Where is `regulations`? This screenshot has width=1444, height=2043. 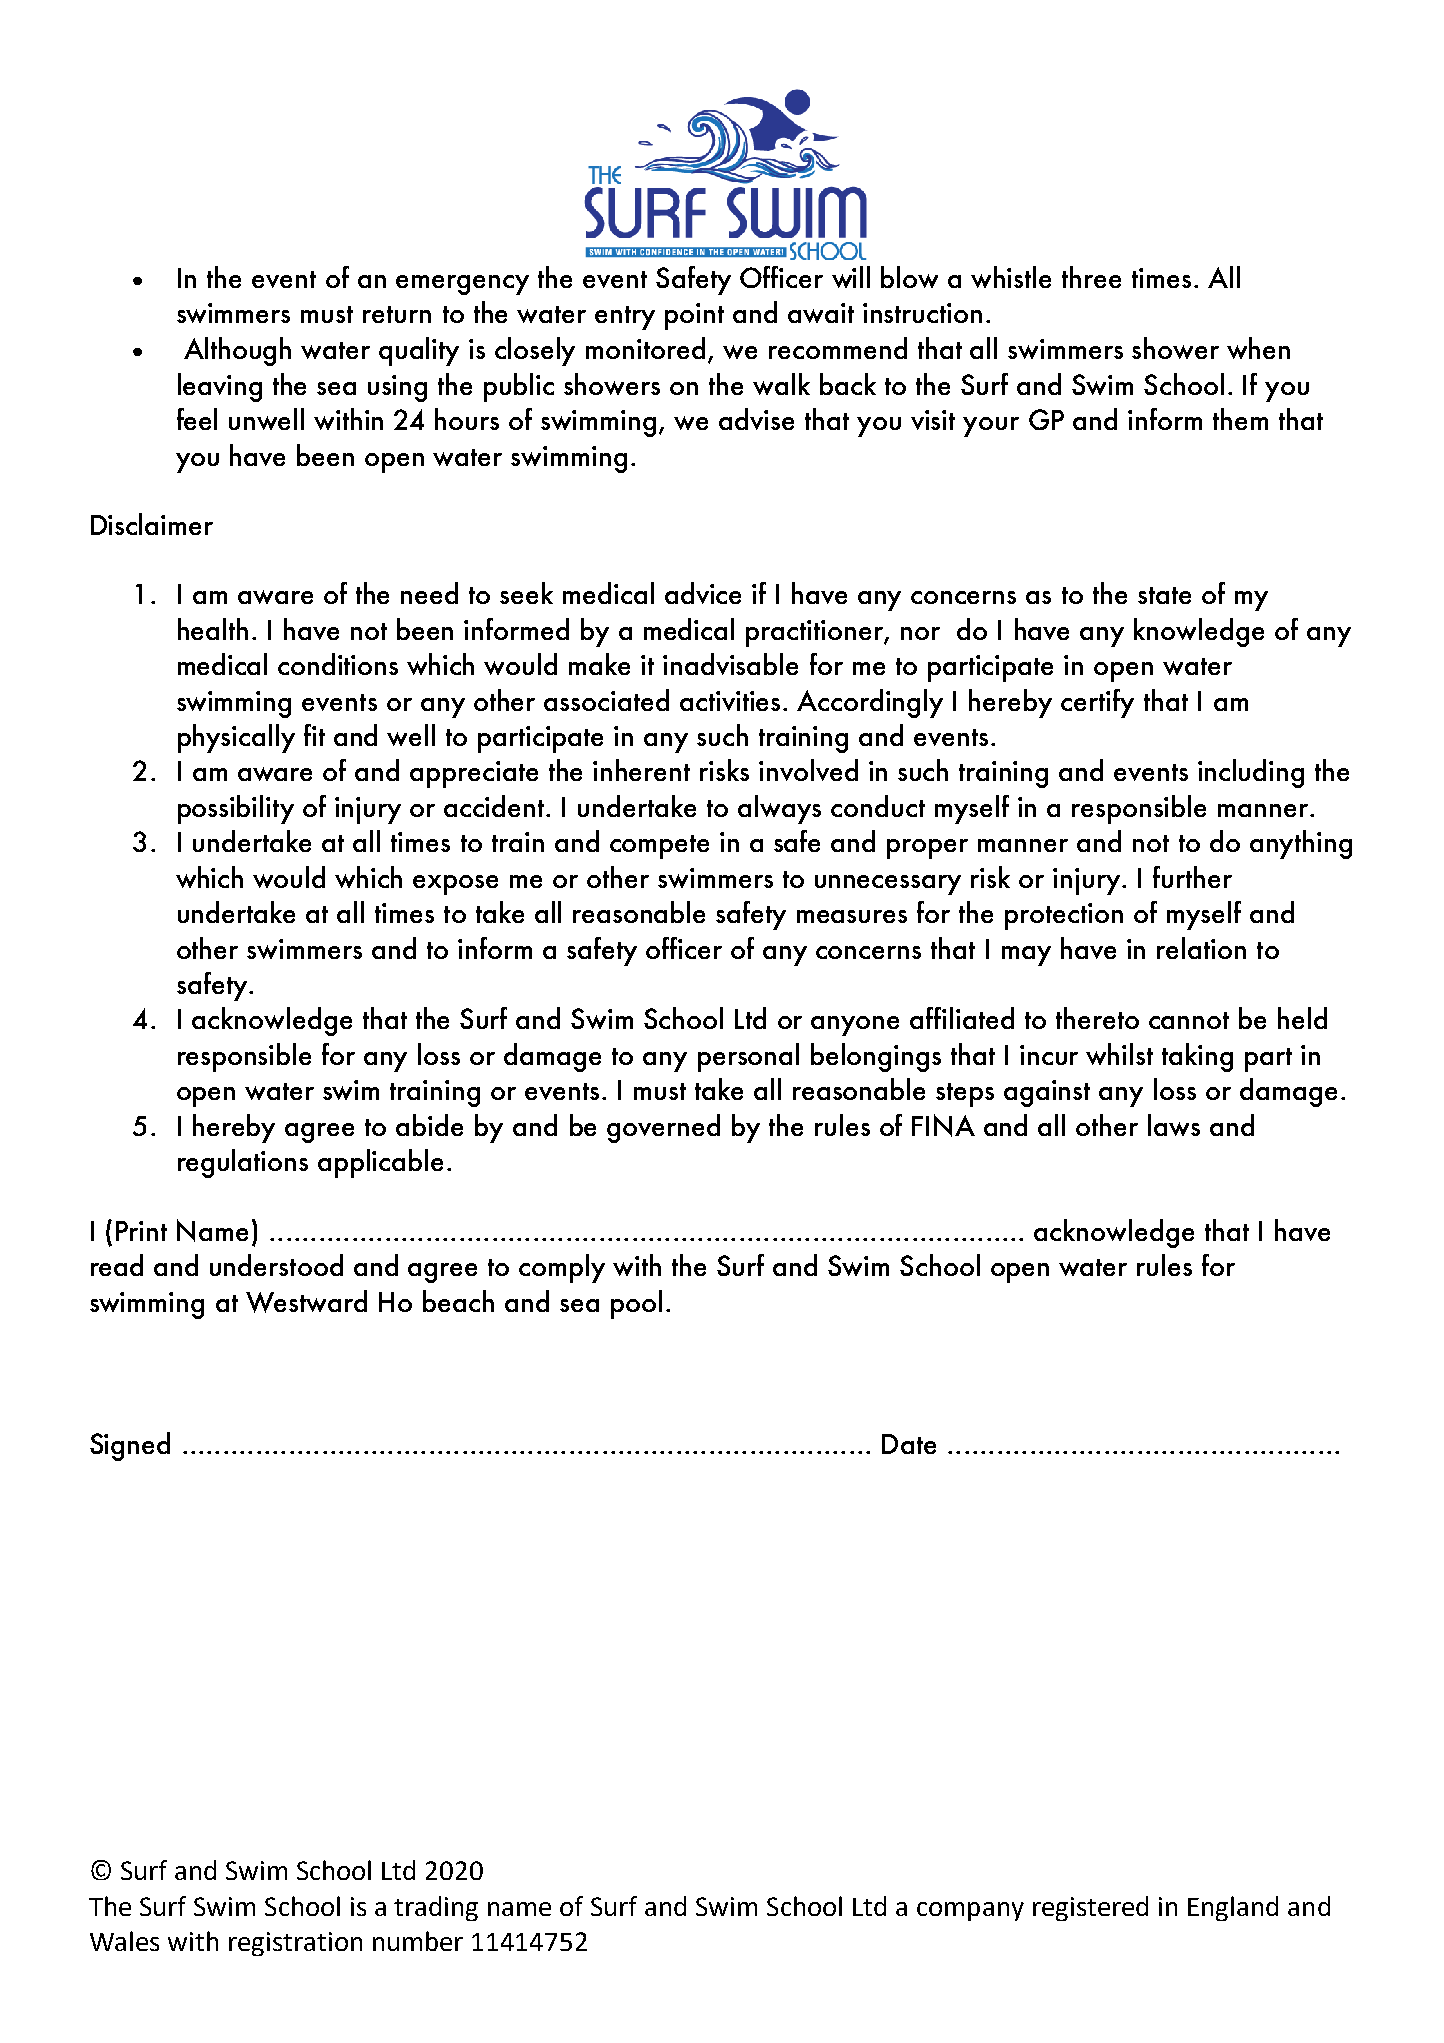 regulations is located at coordinates (243, 1163).
